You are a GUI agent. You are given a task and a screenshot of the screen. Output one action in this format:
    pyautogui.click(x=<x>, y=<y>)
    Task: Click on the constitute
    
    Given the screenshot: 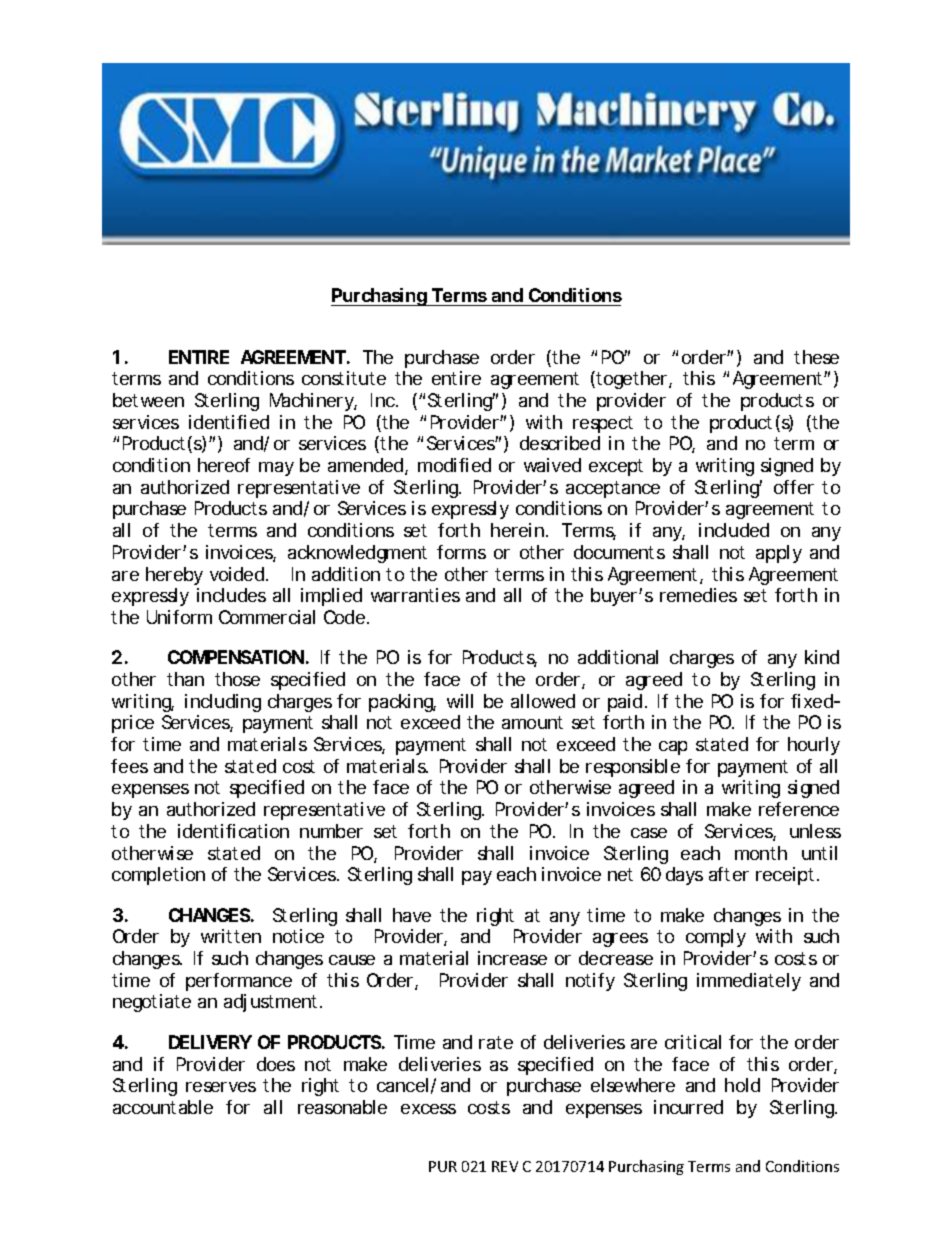 What is the action you would take?
    pyautogui.click(x=344, y=378)
